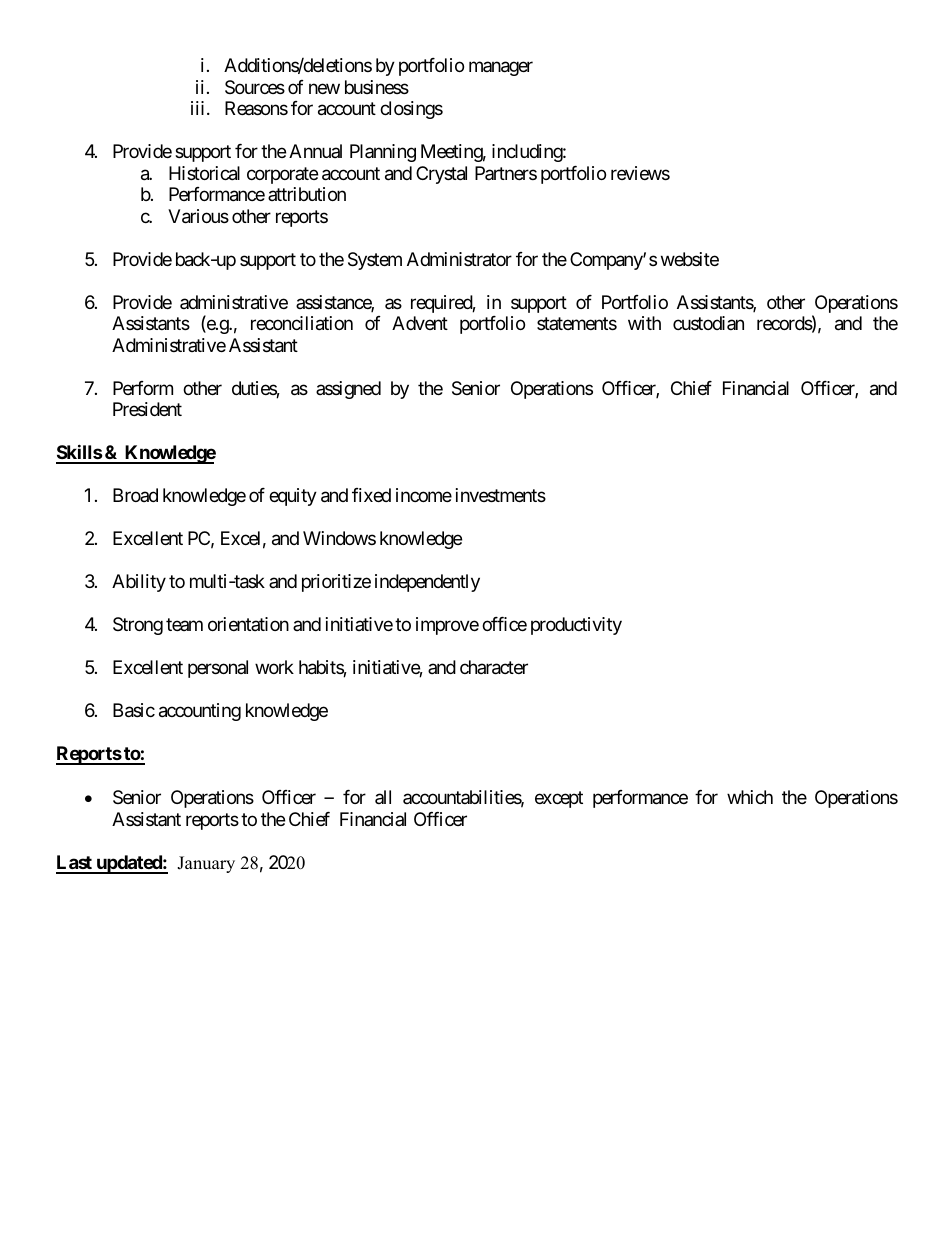 The height and width of the screenshot is (1233, 952). What do you see at coordinates (494, 667) in the screenshot?
I see `character` at bounding box center [494, 667].
